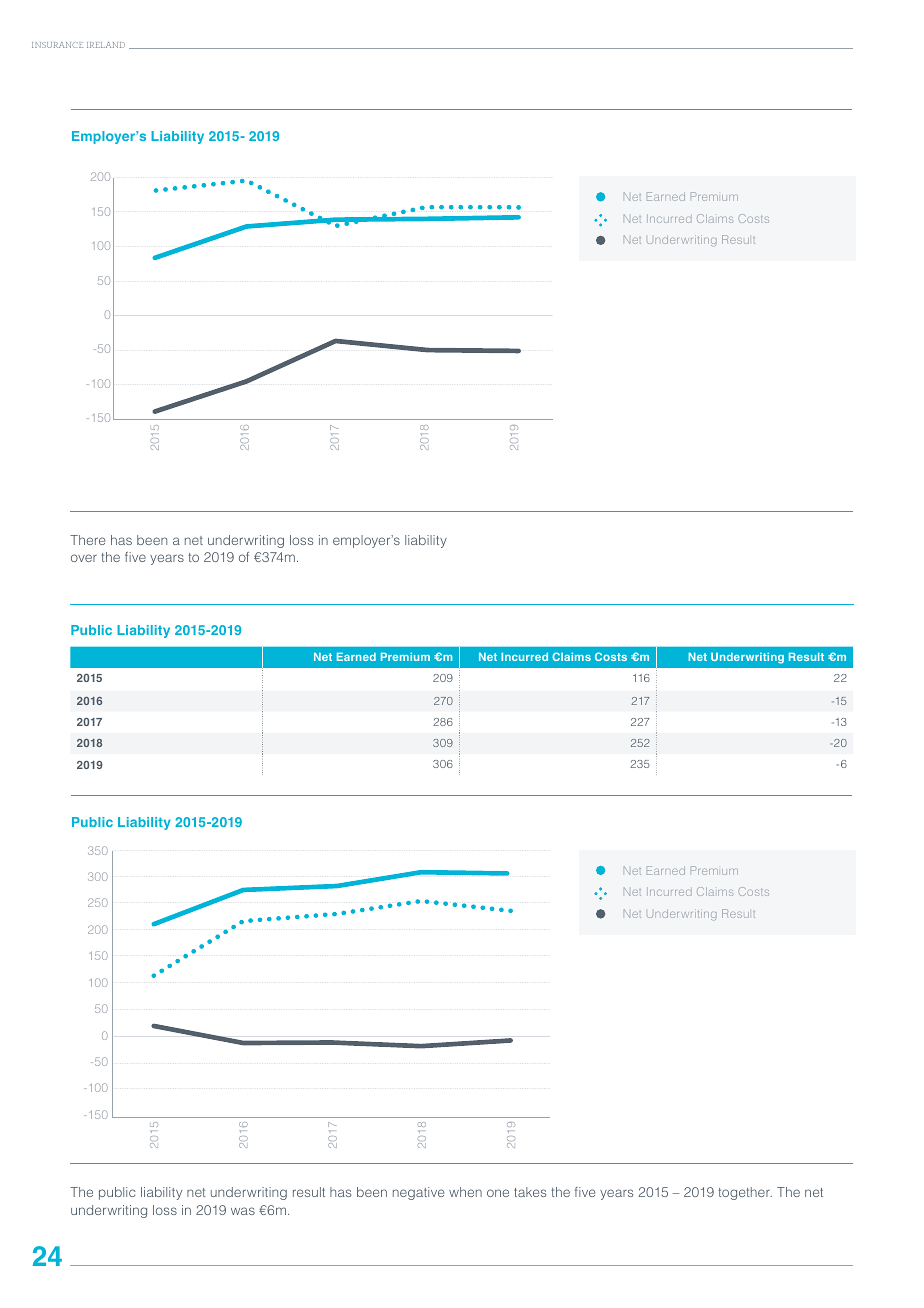 Image resolution: width=924 pixels, height=1308 pixels. I want to click on takes, so click(530, 1192).
